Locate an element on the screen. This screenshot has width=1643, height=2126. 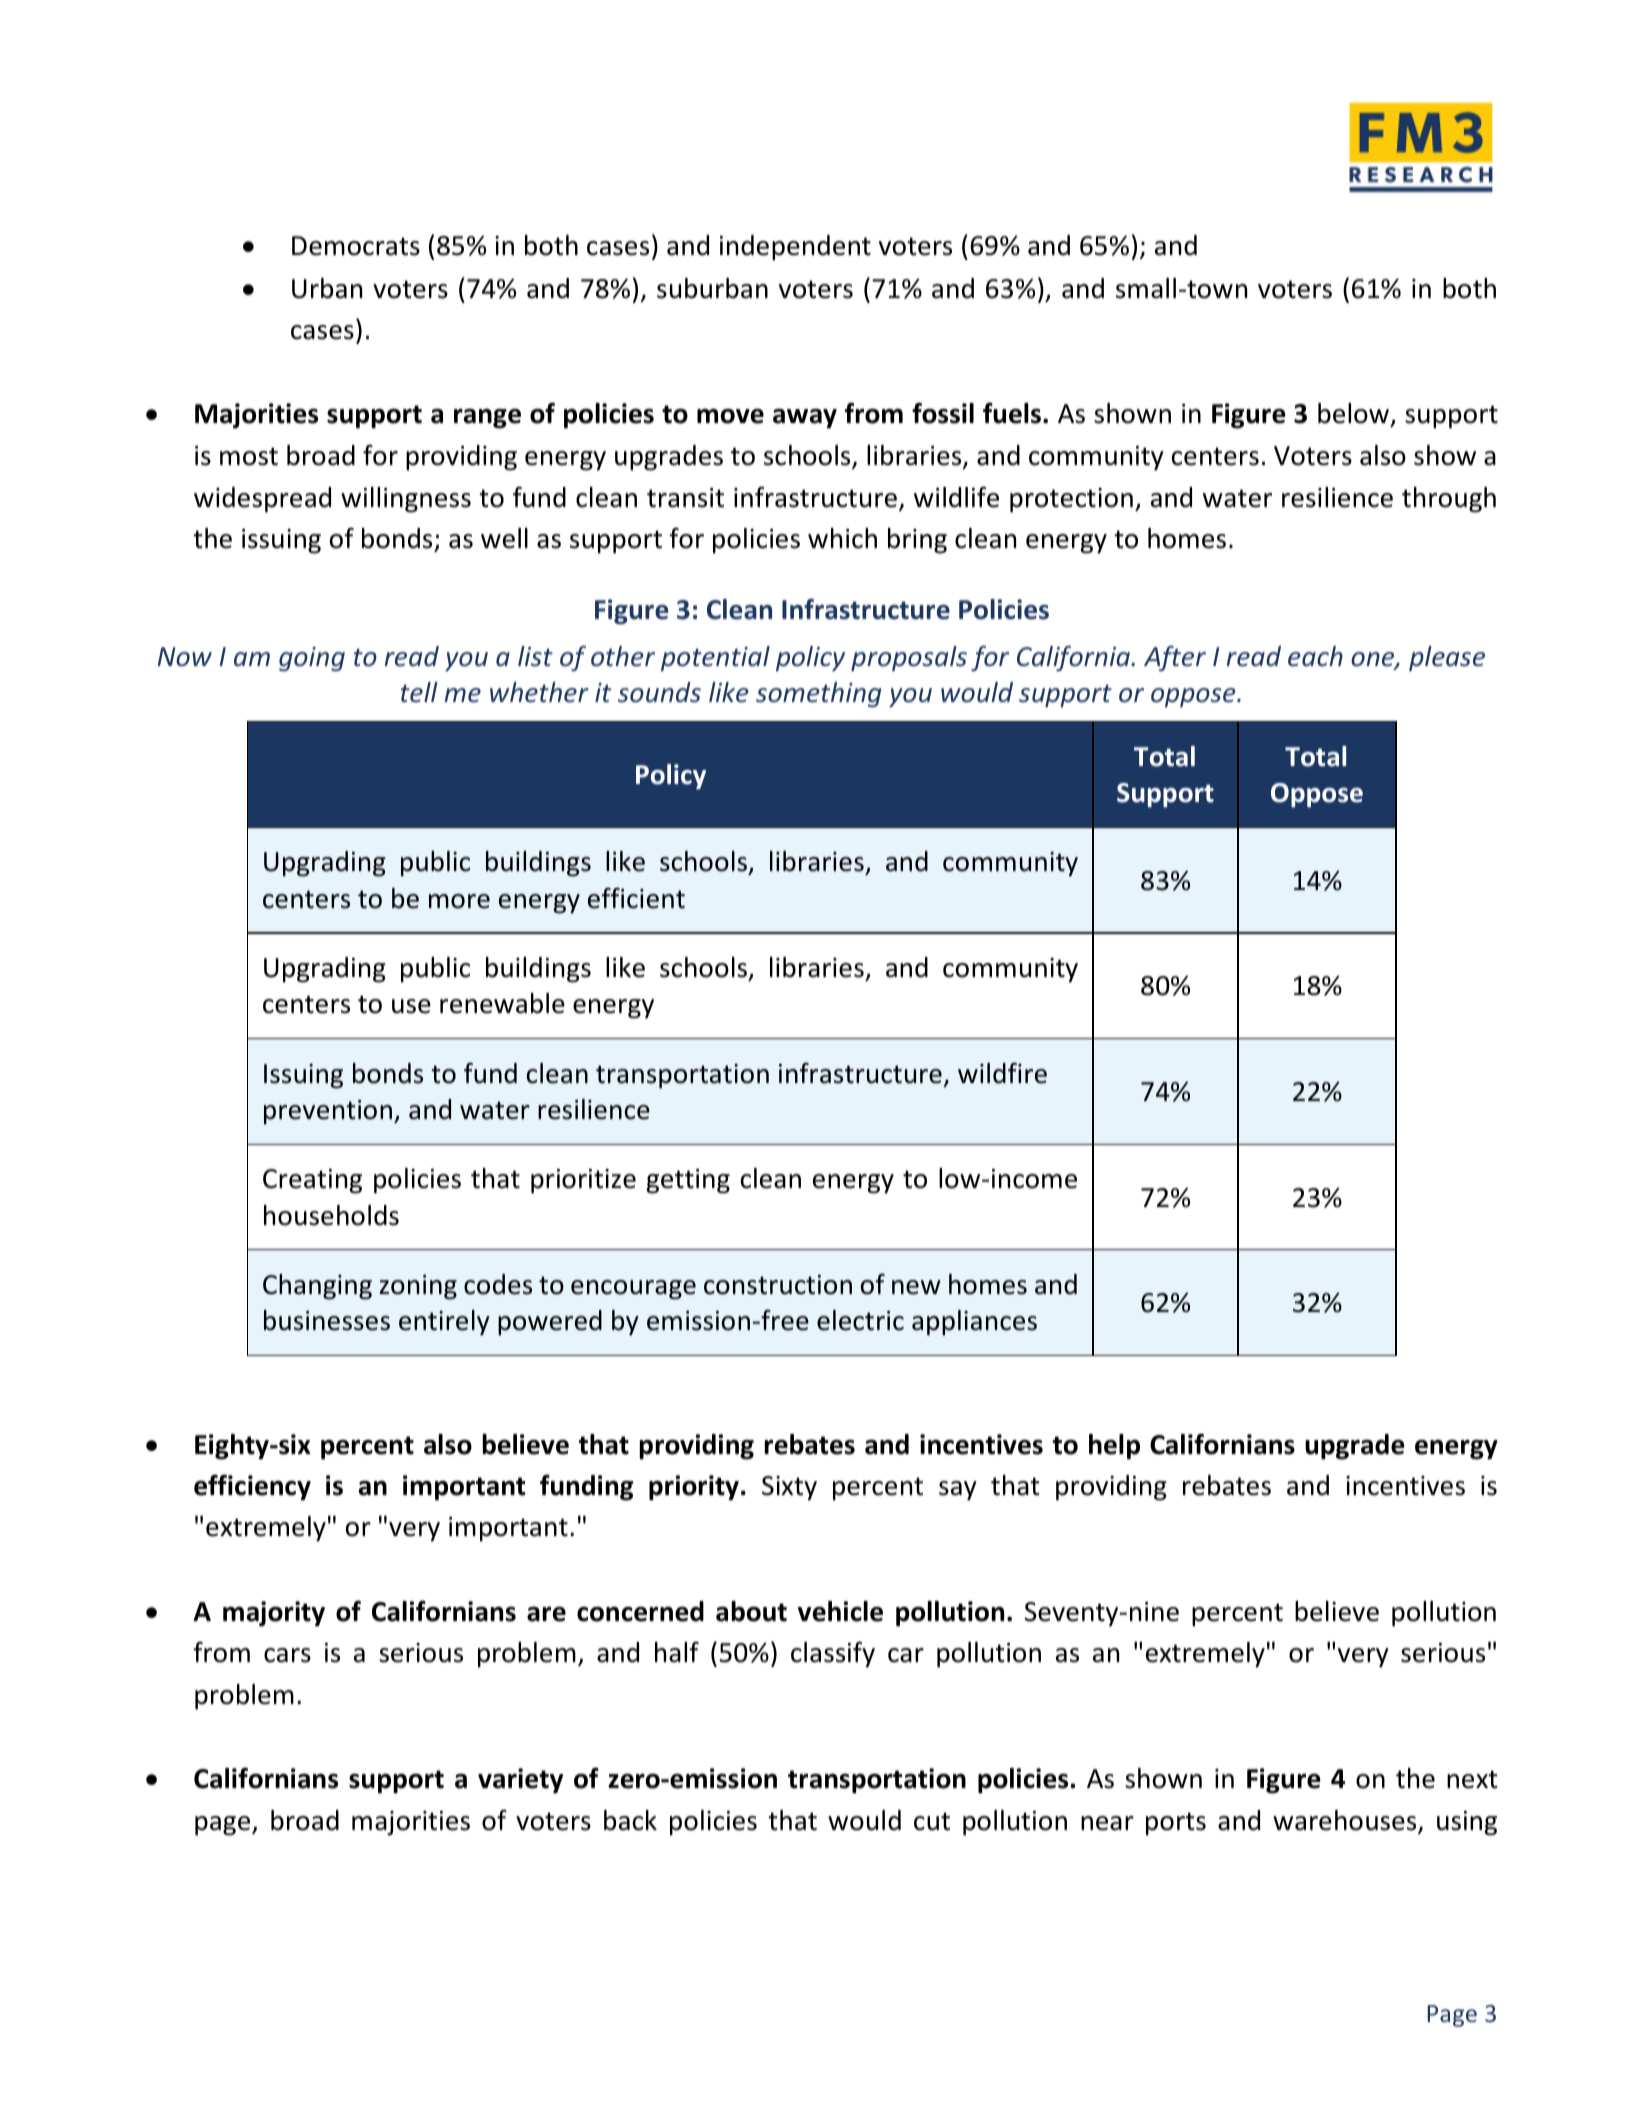
wildfire is located at coordinates (1002, 1073).
